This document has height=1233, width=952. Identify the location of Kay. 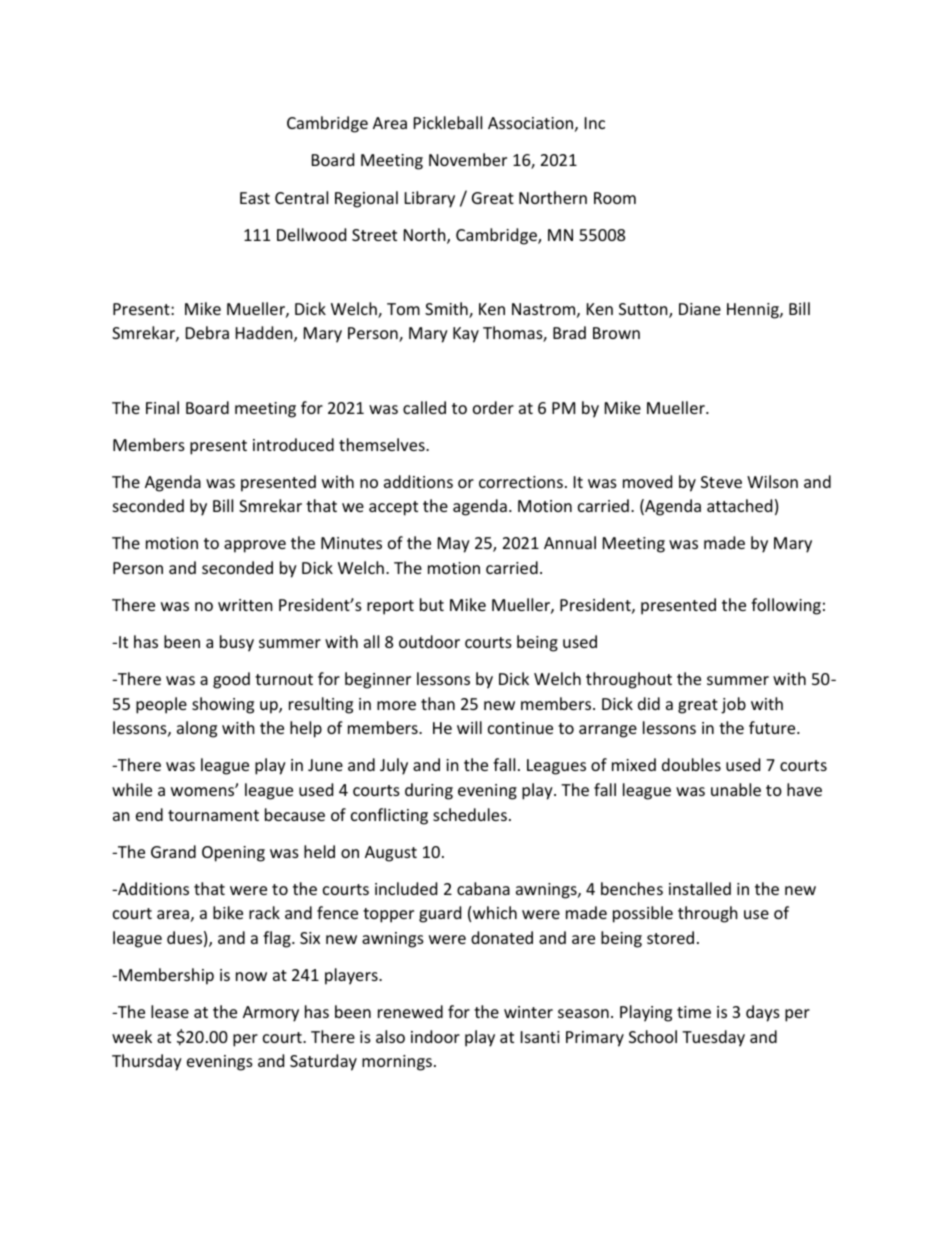
(466, 335).
